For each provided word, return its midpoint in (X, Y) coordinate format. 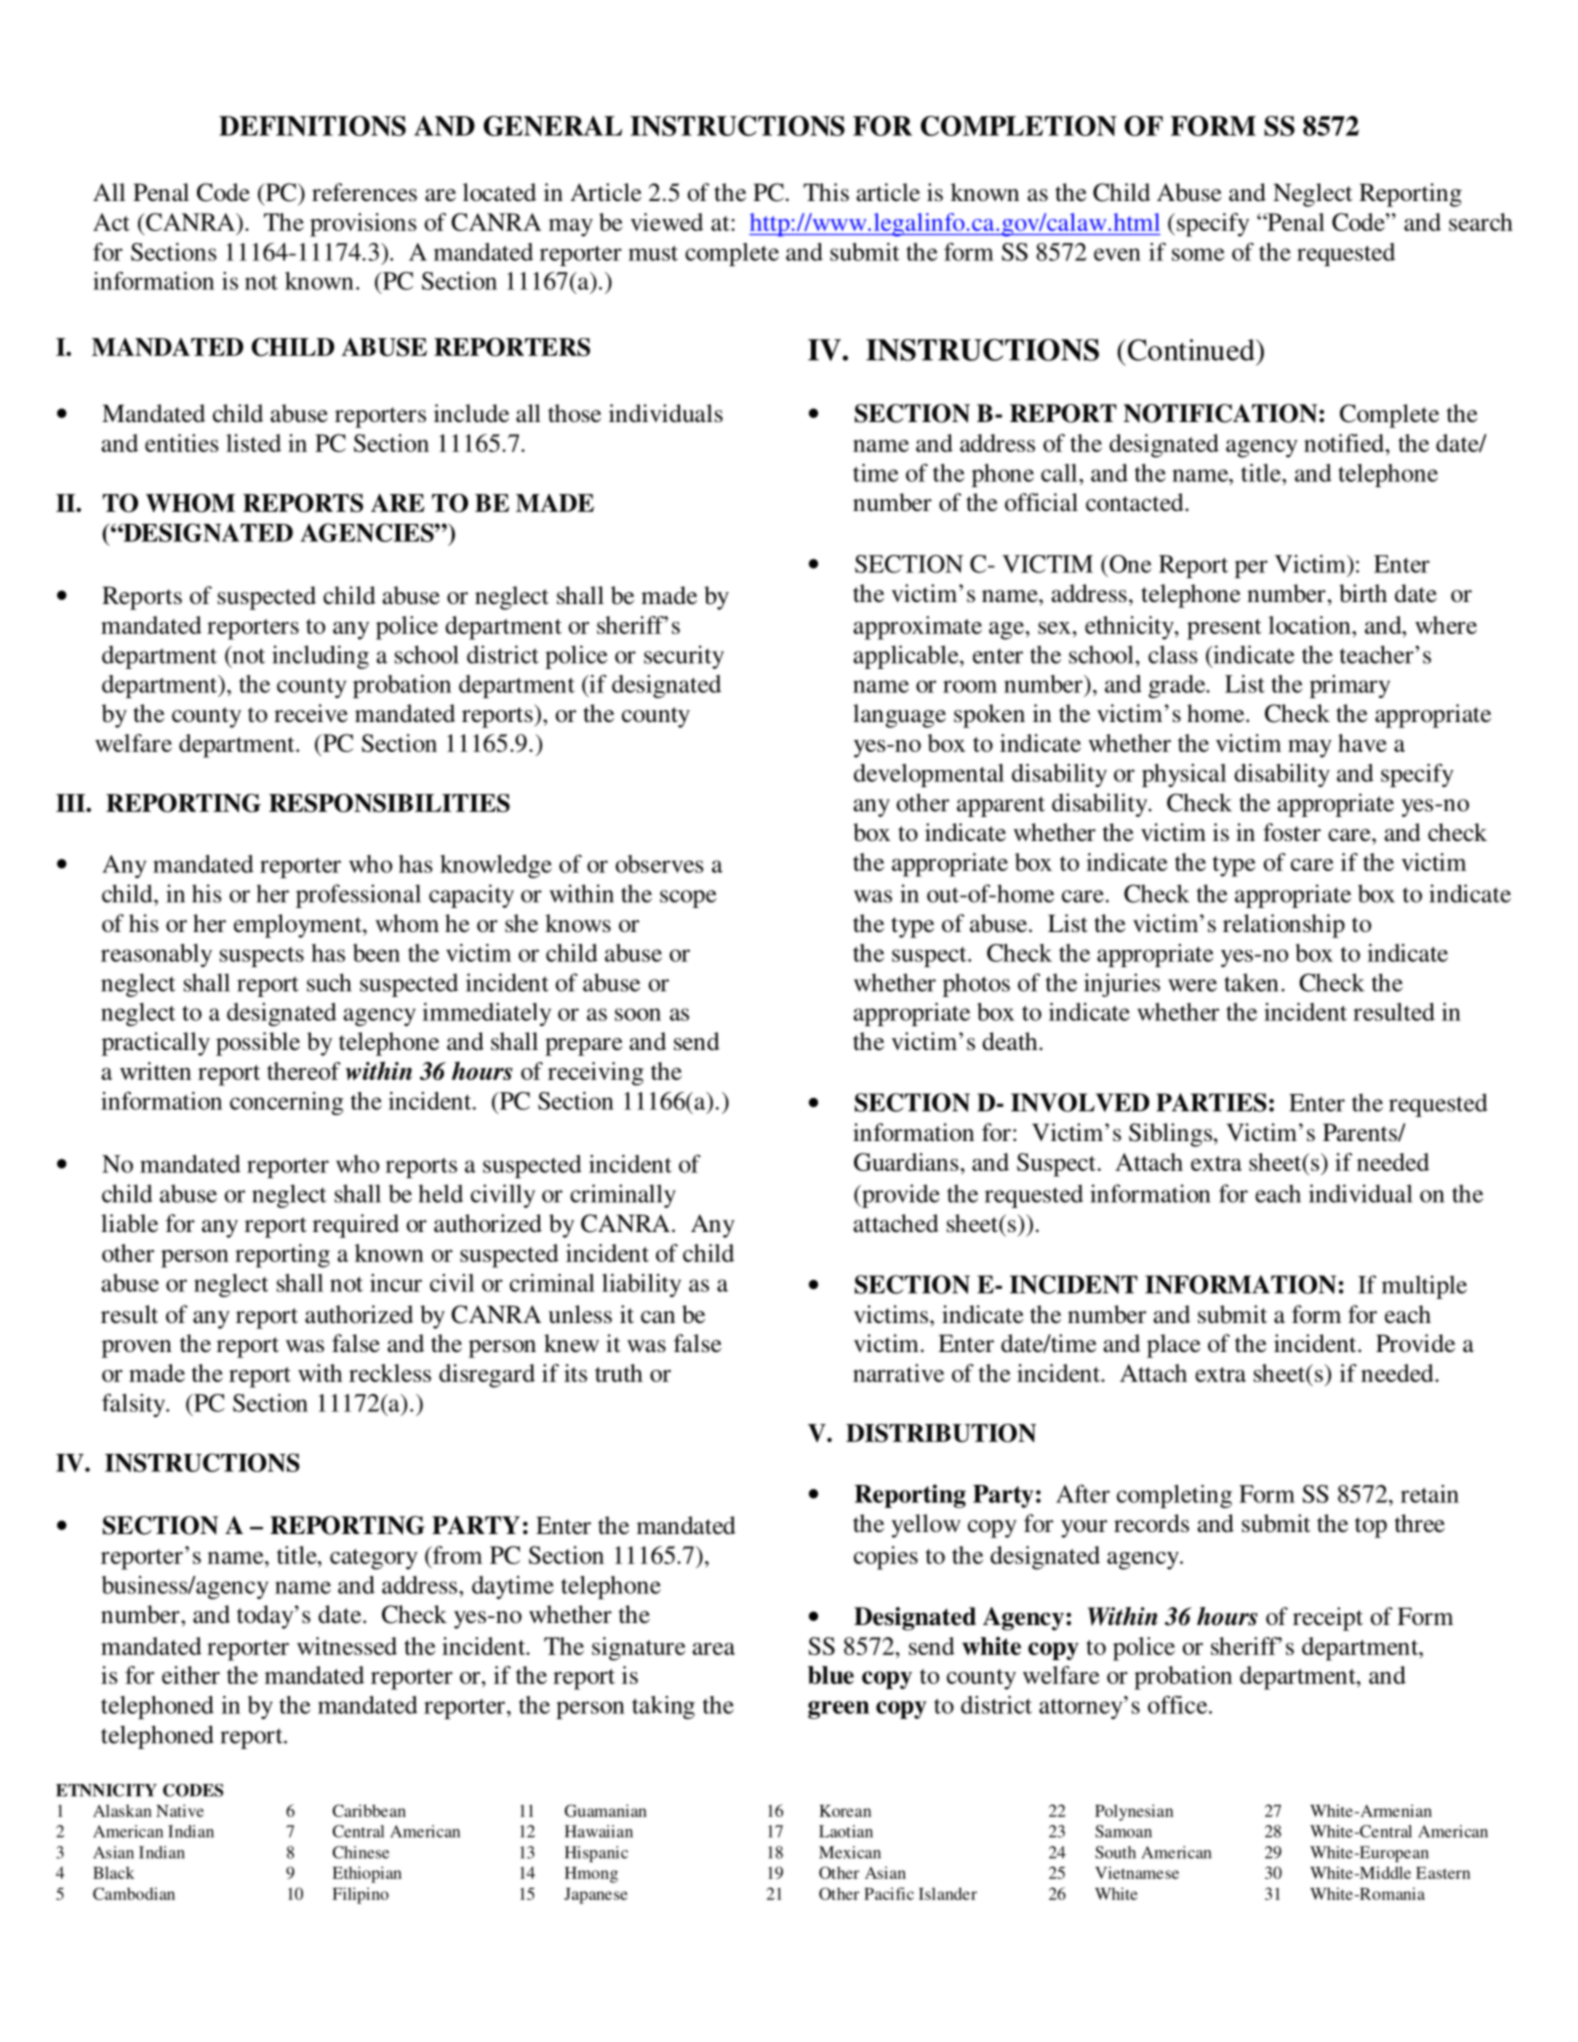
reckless (390, 1373)
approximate (917, 628)
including (320, 657)
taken (1251, 982)
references (364, 192)
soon (638, 1014)
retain (1430, 1494)
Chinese (360, 1852)
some (1198, 254)
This (826, 192)
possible (258, 1044)
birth (1363, 593)
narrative (898, 1373)
